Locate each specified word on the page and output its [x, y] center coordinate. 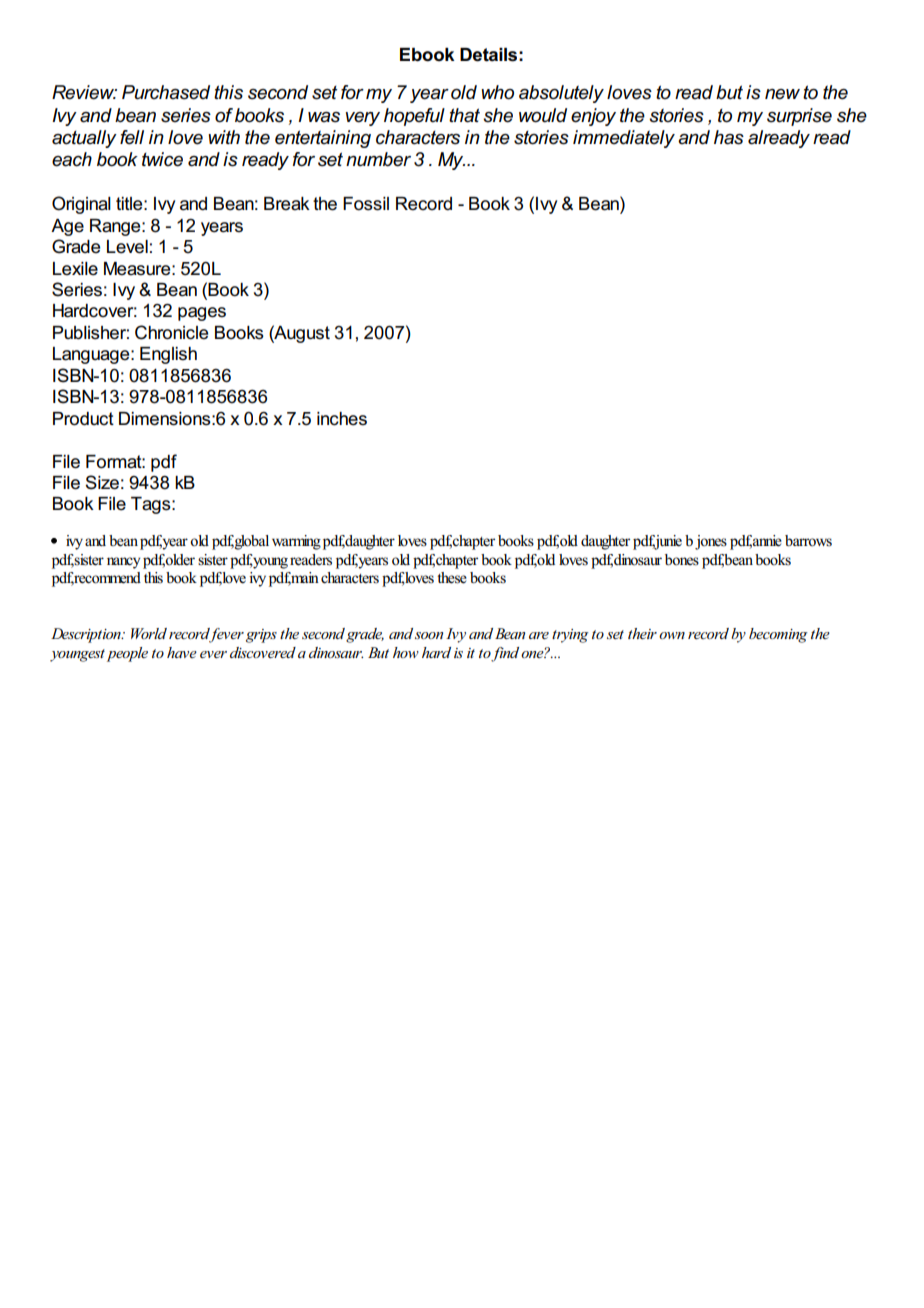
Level [127, 247]
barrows [808, 541]
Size [102, 482]
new [782, 94]
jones [711, 542]
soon [429, 635]
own [672, 635]
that [464, 115]
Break [287, 204]
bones [682, 560]
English [168, 355]
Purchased [166, 92]
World [149, 633]
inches [342, 419]
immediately [624, 139]
